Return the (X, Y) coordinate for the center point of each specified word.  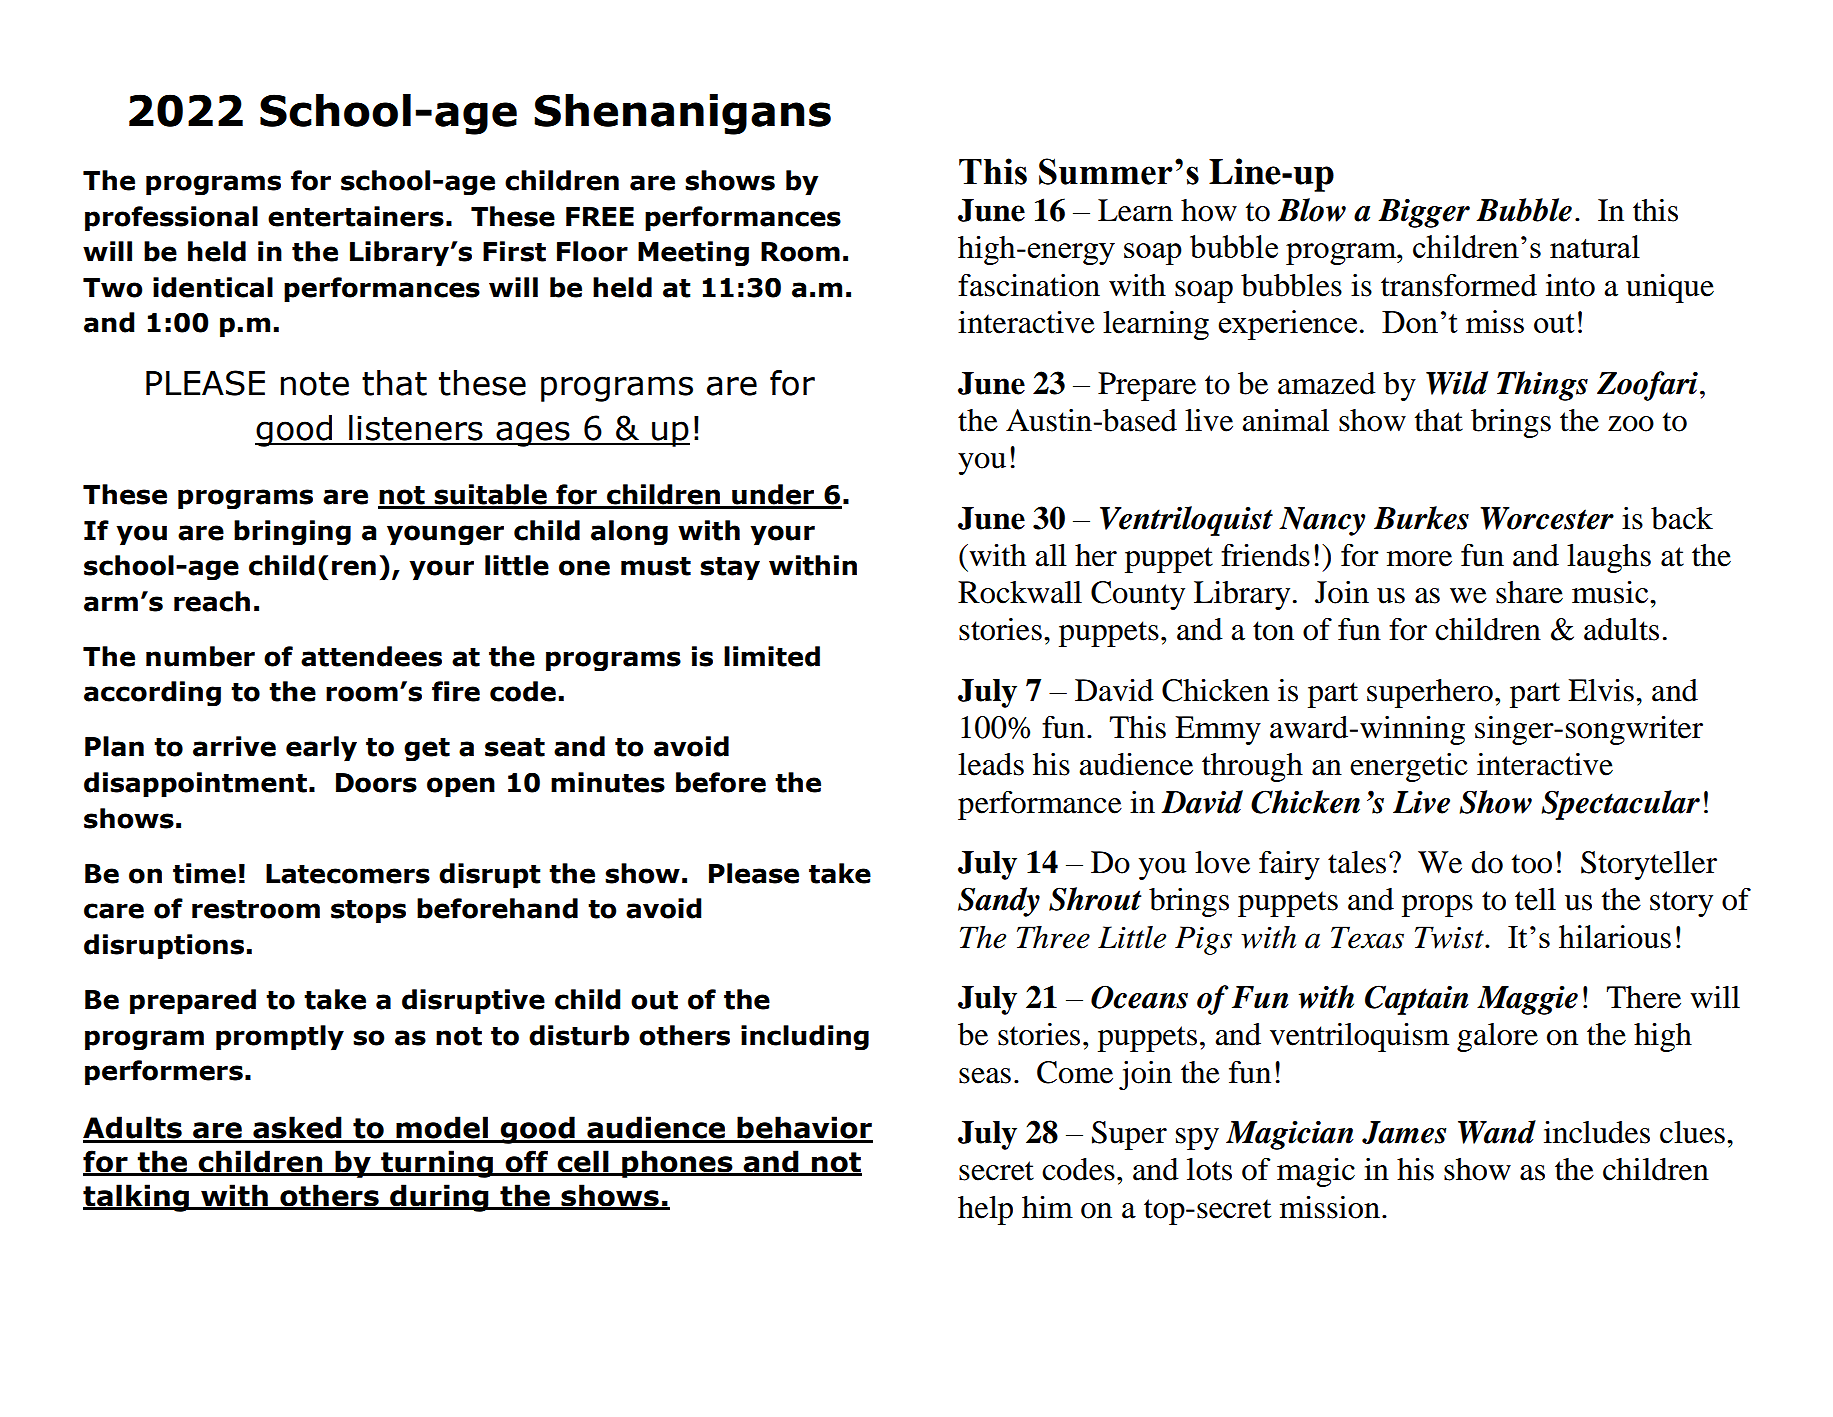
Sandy (999, 902)
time (204, 873)
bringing (292, 533)
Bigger (1424, 213)
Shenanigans (682, 114)
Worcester (1547, 518)
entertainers (356, 216)
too (1532, 864)
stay (730, 569)
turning (437, 1164)
